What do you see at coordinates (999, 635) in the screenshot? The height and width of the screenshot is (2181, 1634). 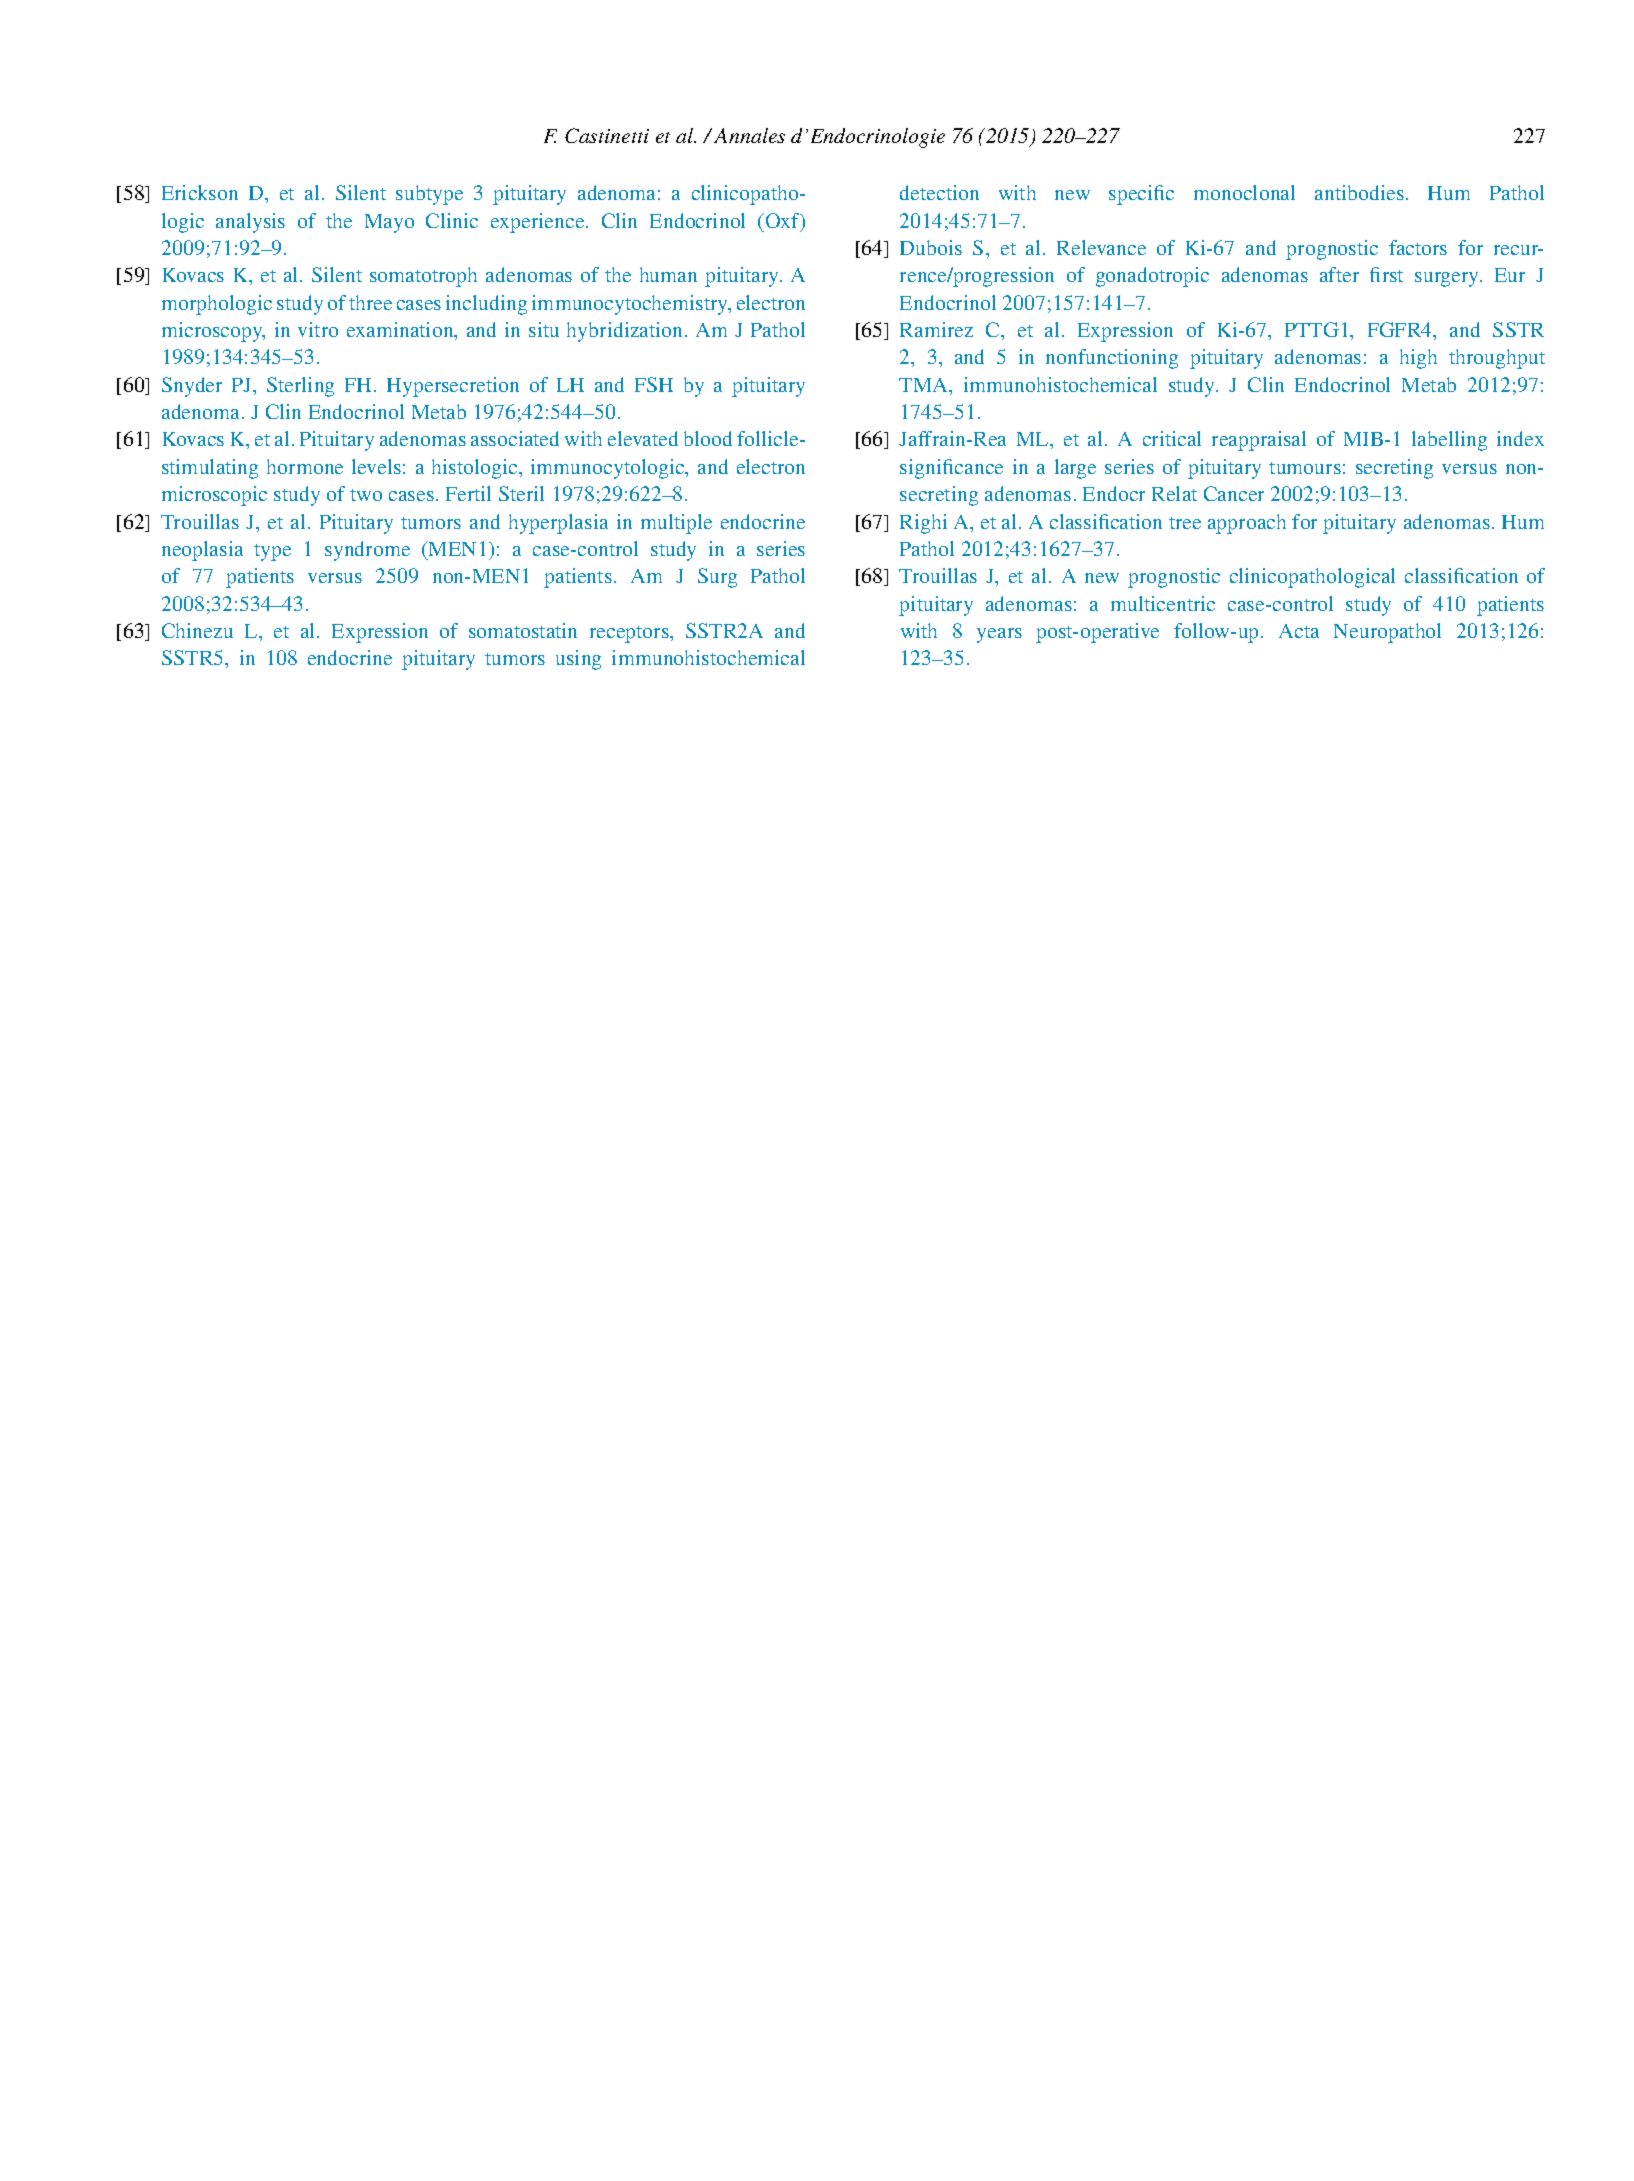 I see `years` at bounding box center [999, 635].
